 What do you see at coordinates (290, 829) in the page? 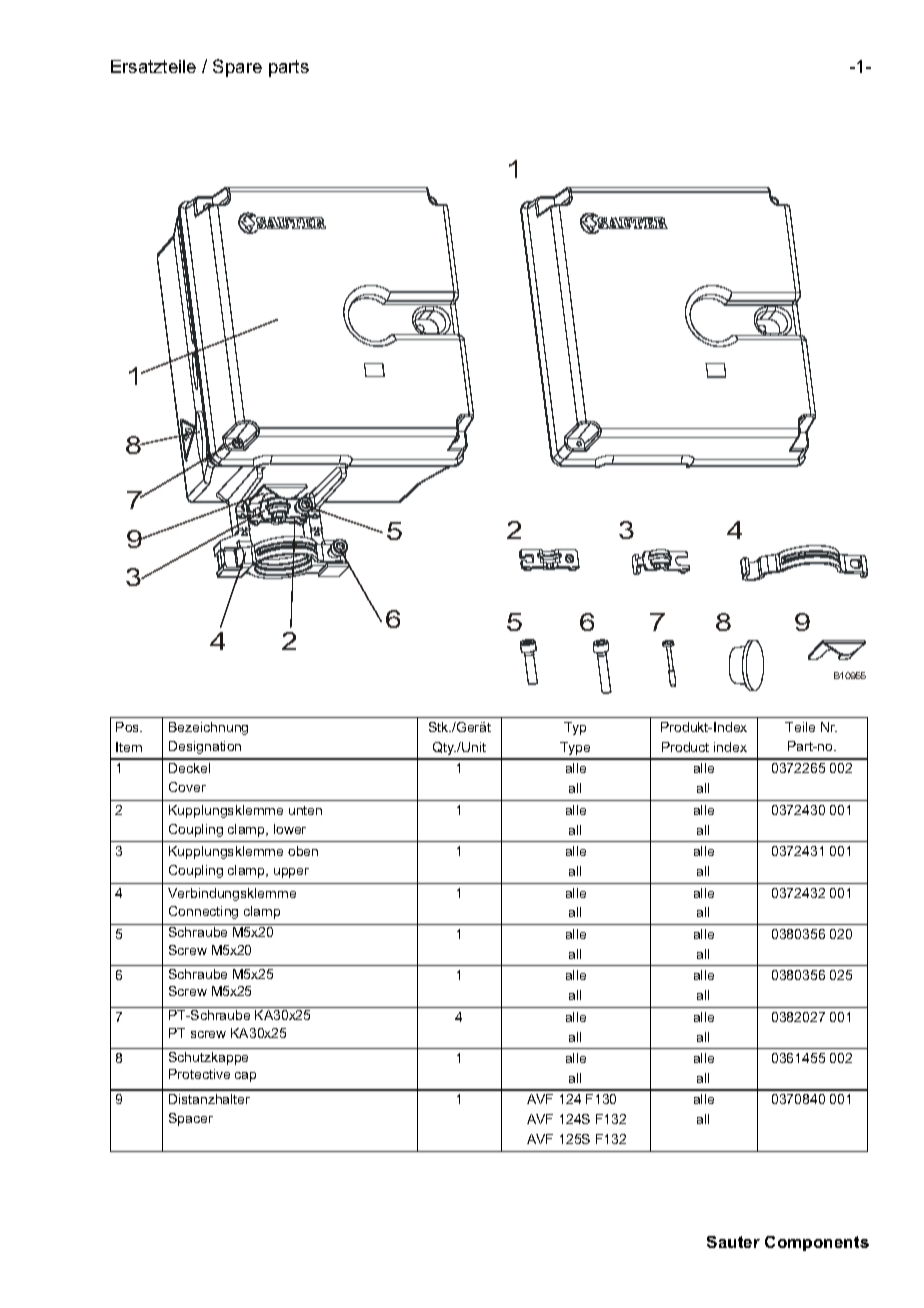
I see `lower` at bounding box center [290, 829].
